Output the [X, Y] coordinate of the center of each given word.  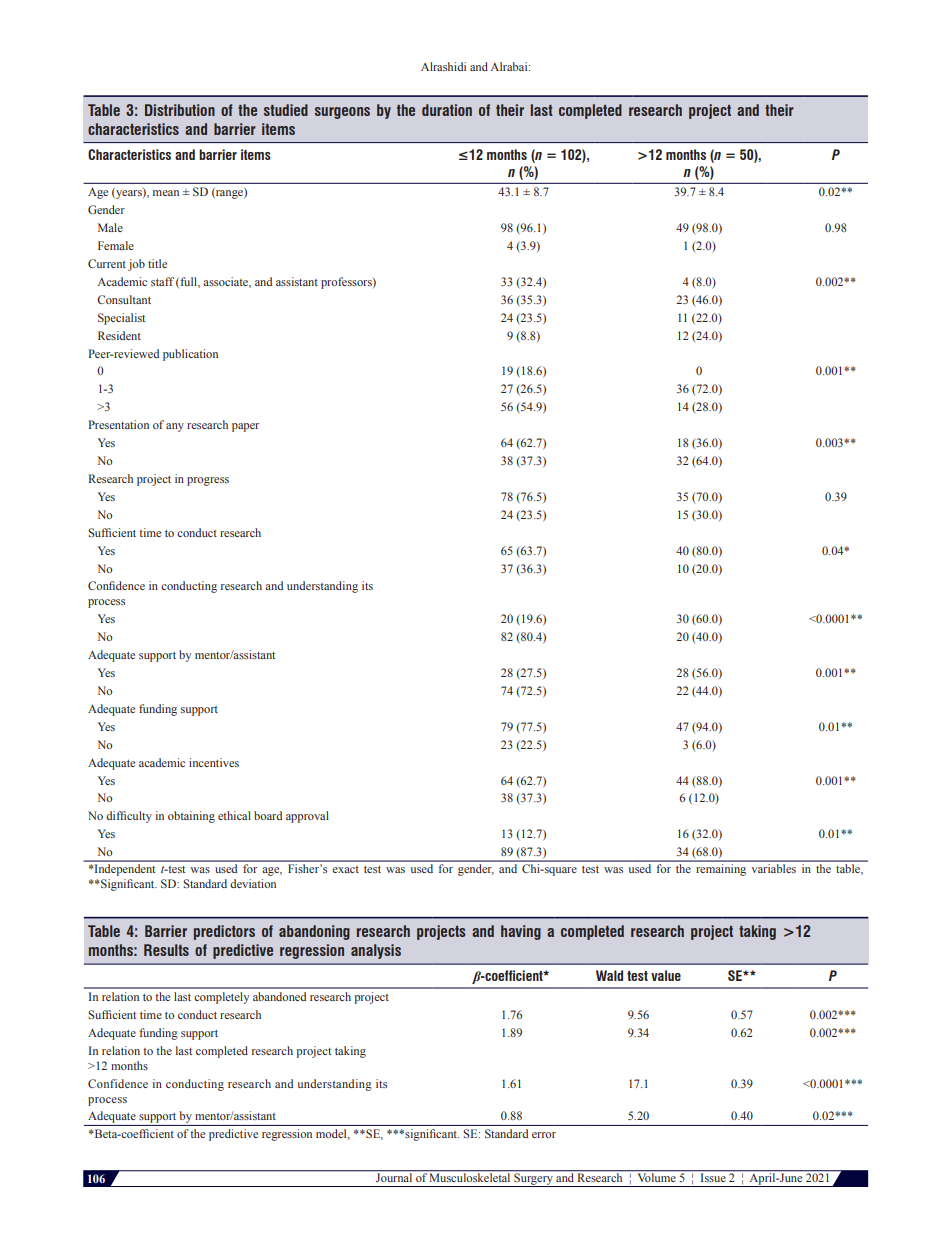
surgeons [342, 113]
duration [447, 110]
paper [245, 427]
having [521, 932]
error [544, 1135]
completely [221, 998]
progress [208, 481]
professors [347, 283]
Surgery [533, 1180]
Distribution [180, 110]
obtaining [191, 817]
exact [345, 869]
